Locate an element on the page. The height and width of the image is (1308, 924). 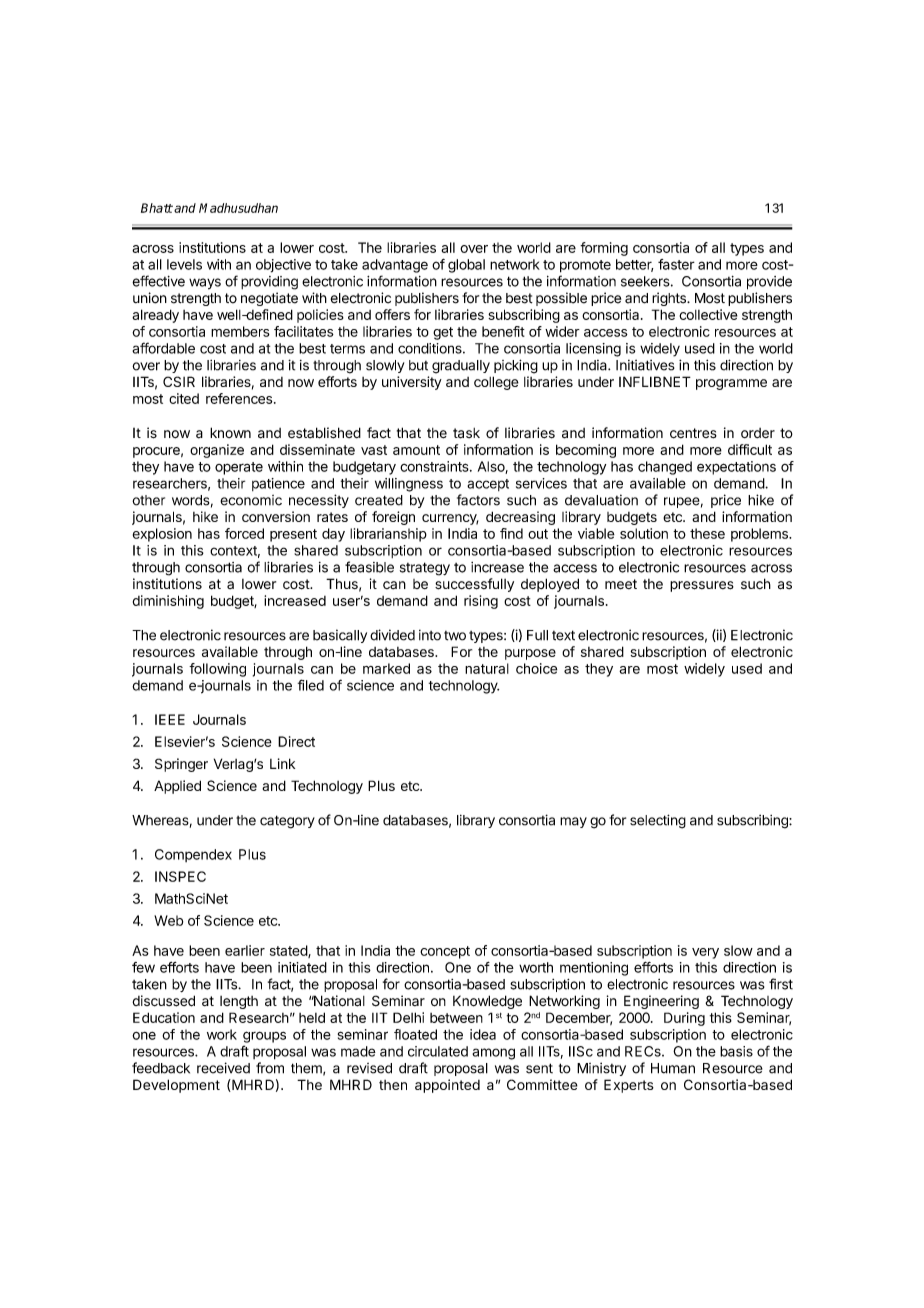
selecting is located at coordinates (658, 821).
